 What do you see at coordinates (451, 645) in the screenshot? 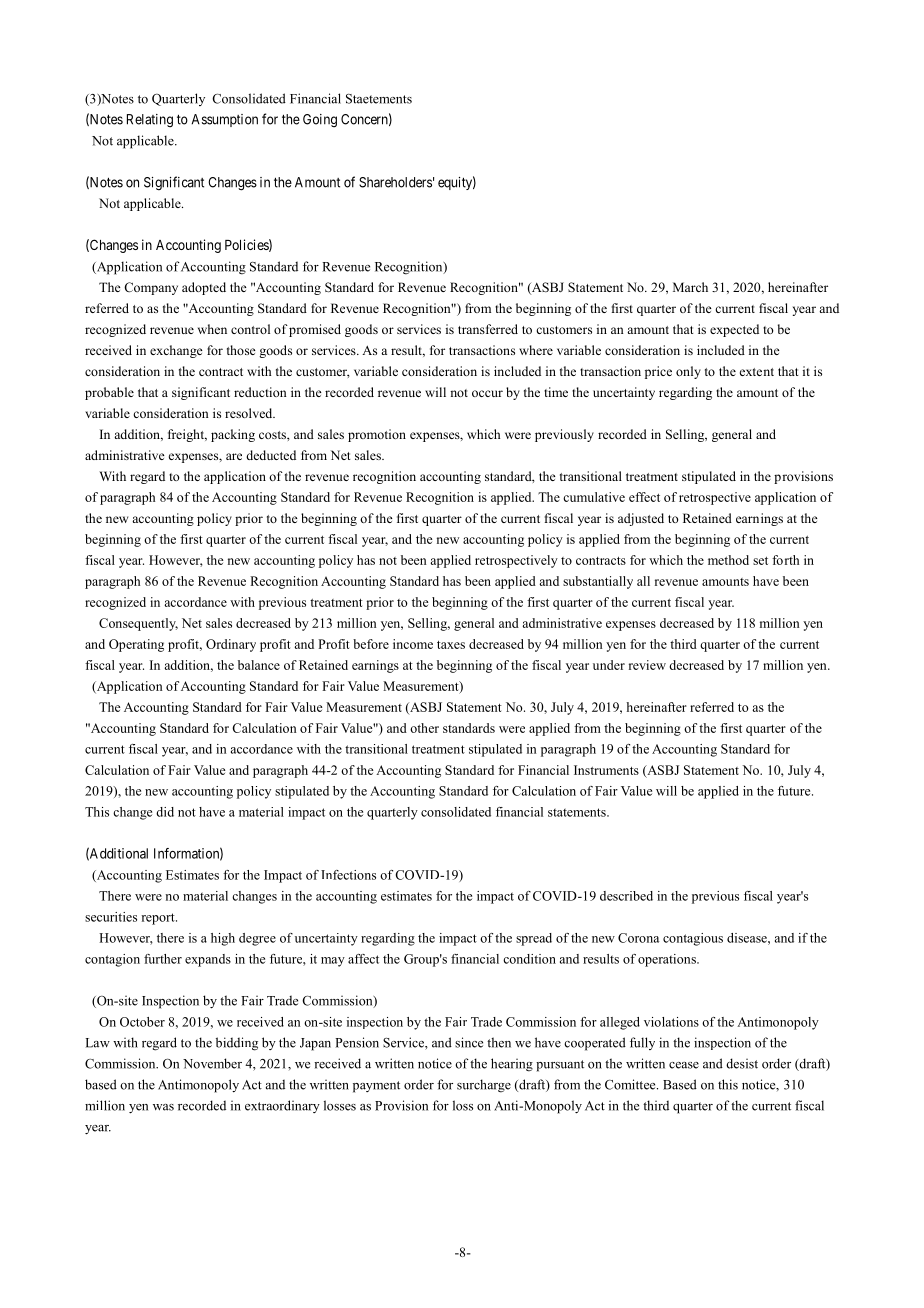
I see `taxes` at bounding box center [451, 645].
